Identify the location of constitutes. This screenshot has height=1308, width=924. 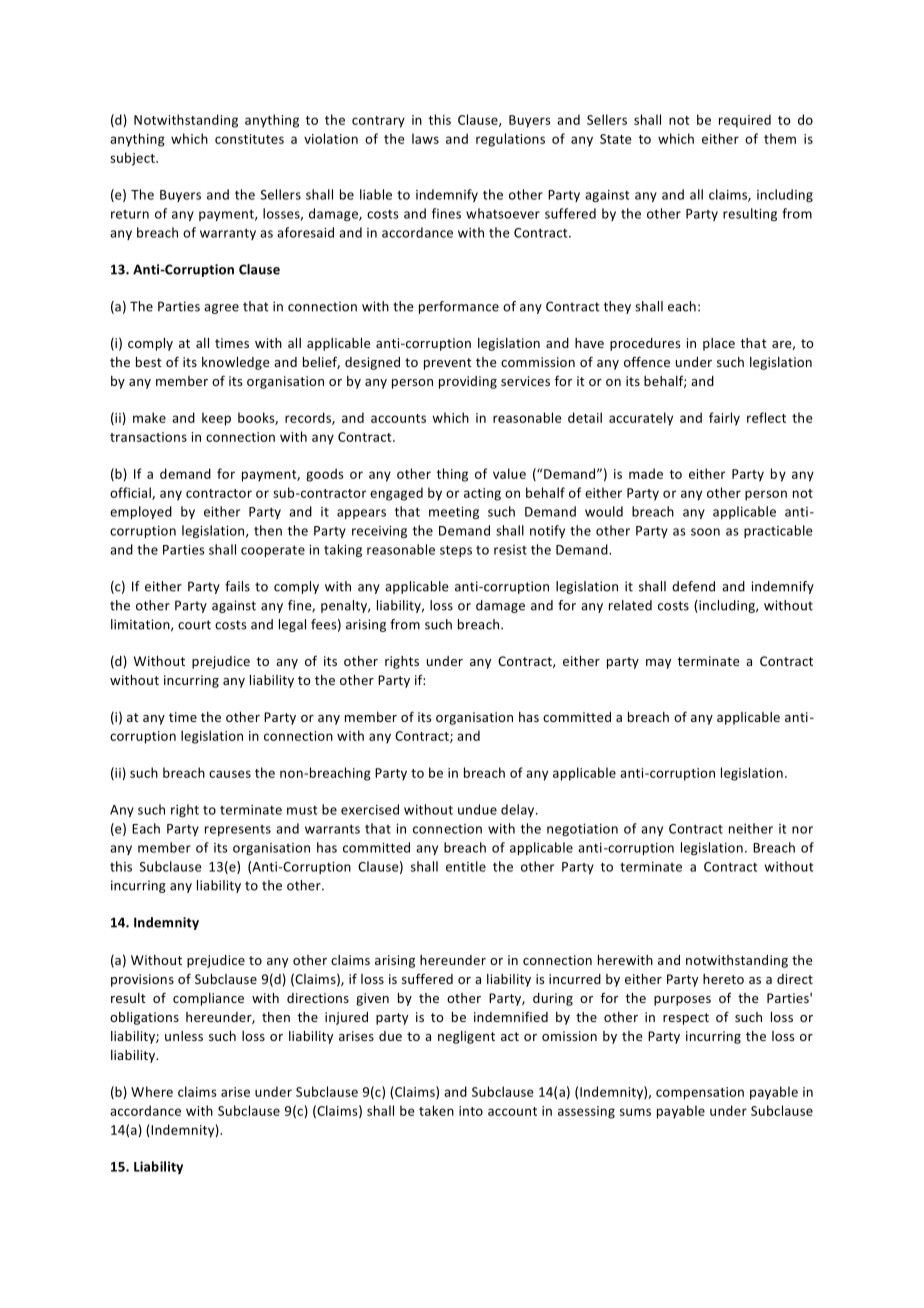
(249, 139).
